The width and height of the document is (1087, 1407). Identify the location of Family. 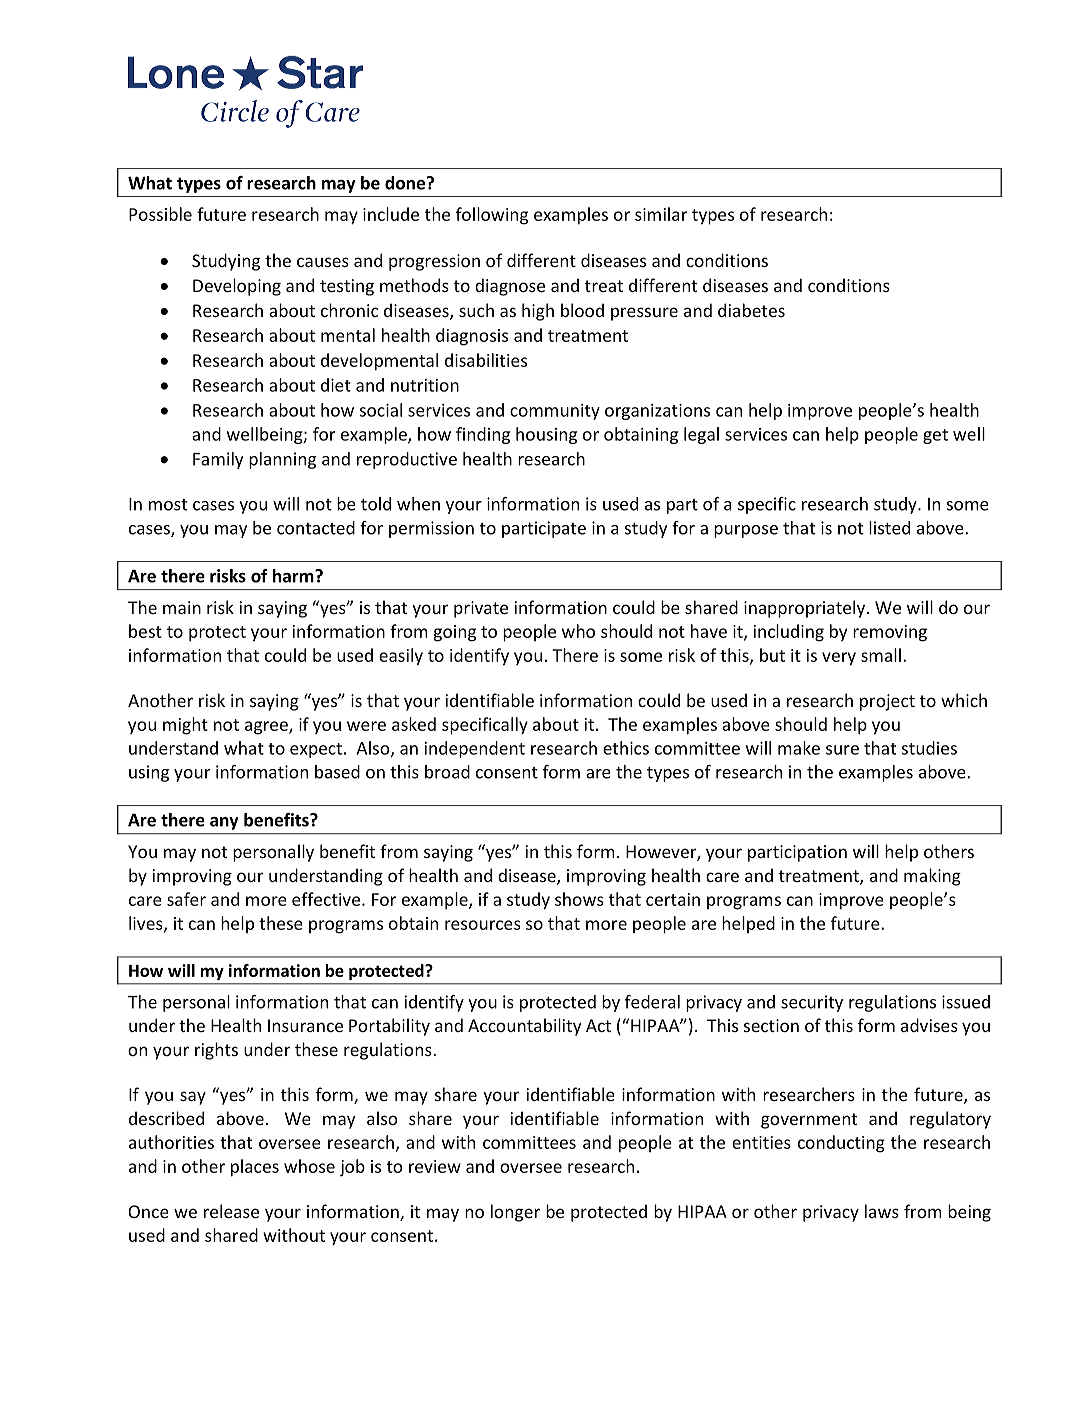
(218, 460).
